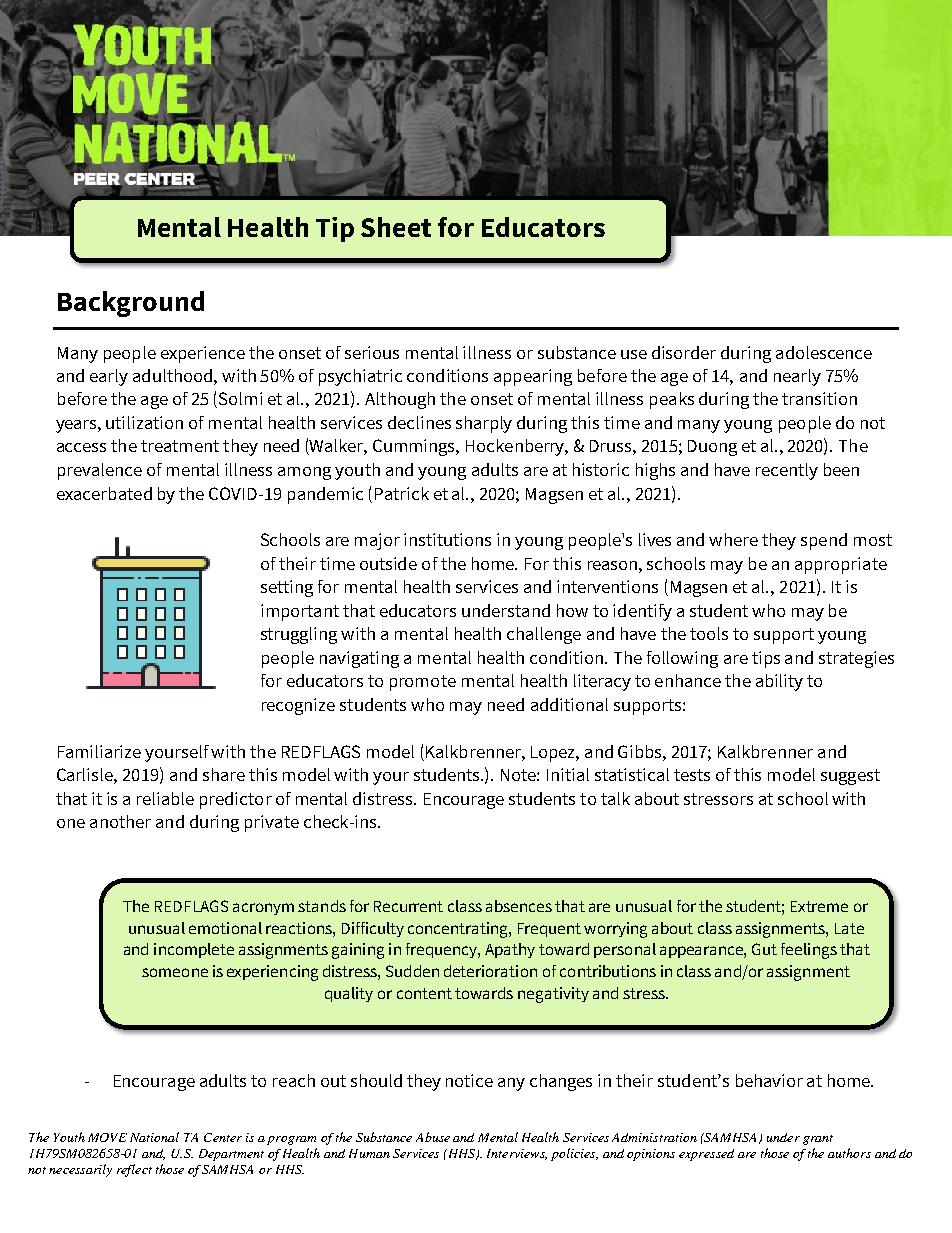 The width and height of the screenshot is (952, 1233). I want to click on grant, so click(818, 1140).
